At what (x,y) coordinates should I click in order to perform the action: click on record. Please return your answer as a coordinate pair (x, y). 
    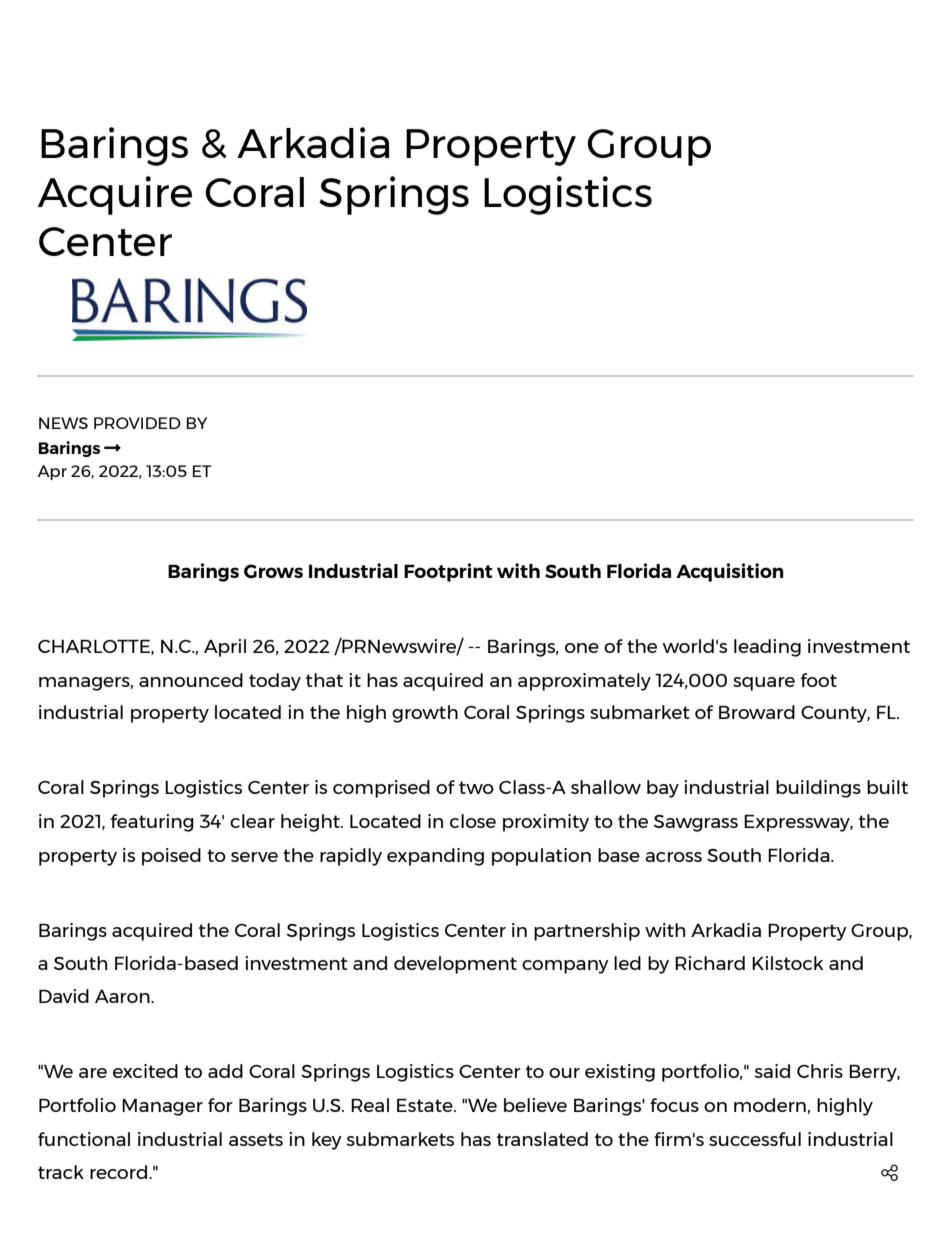
    Looking at the image, I should click on (118, 1172).
